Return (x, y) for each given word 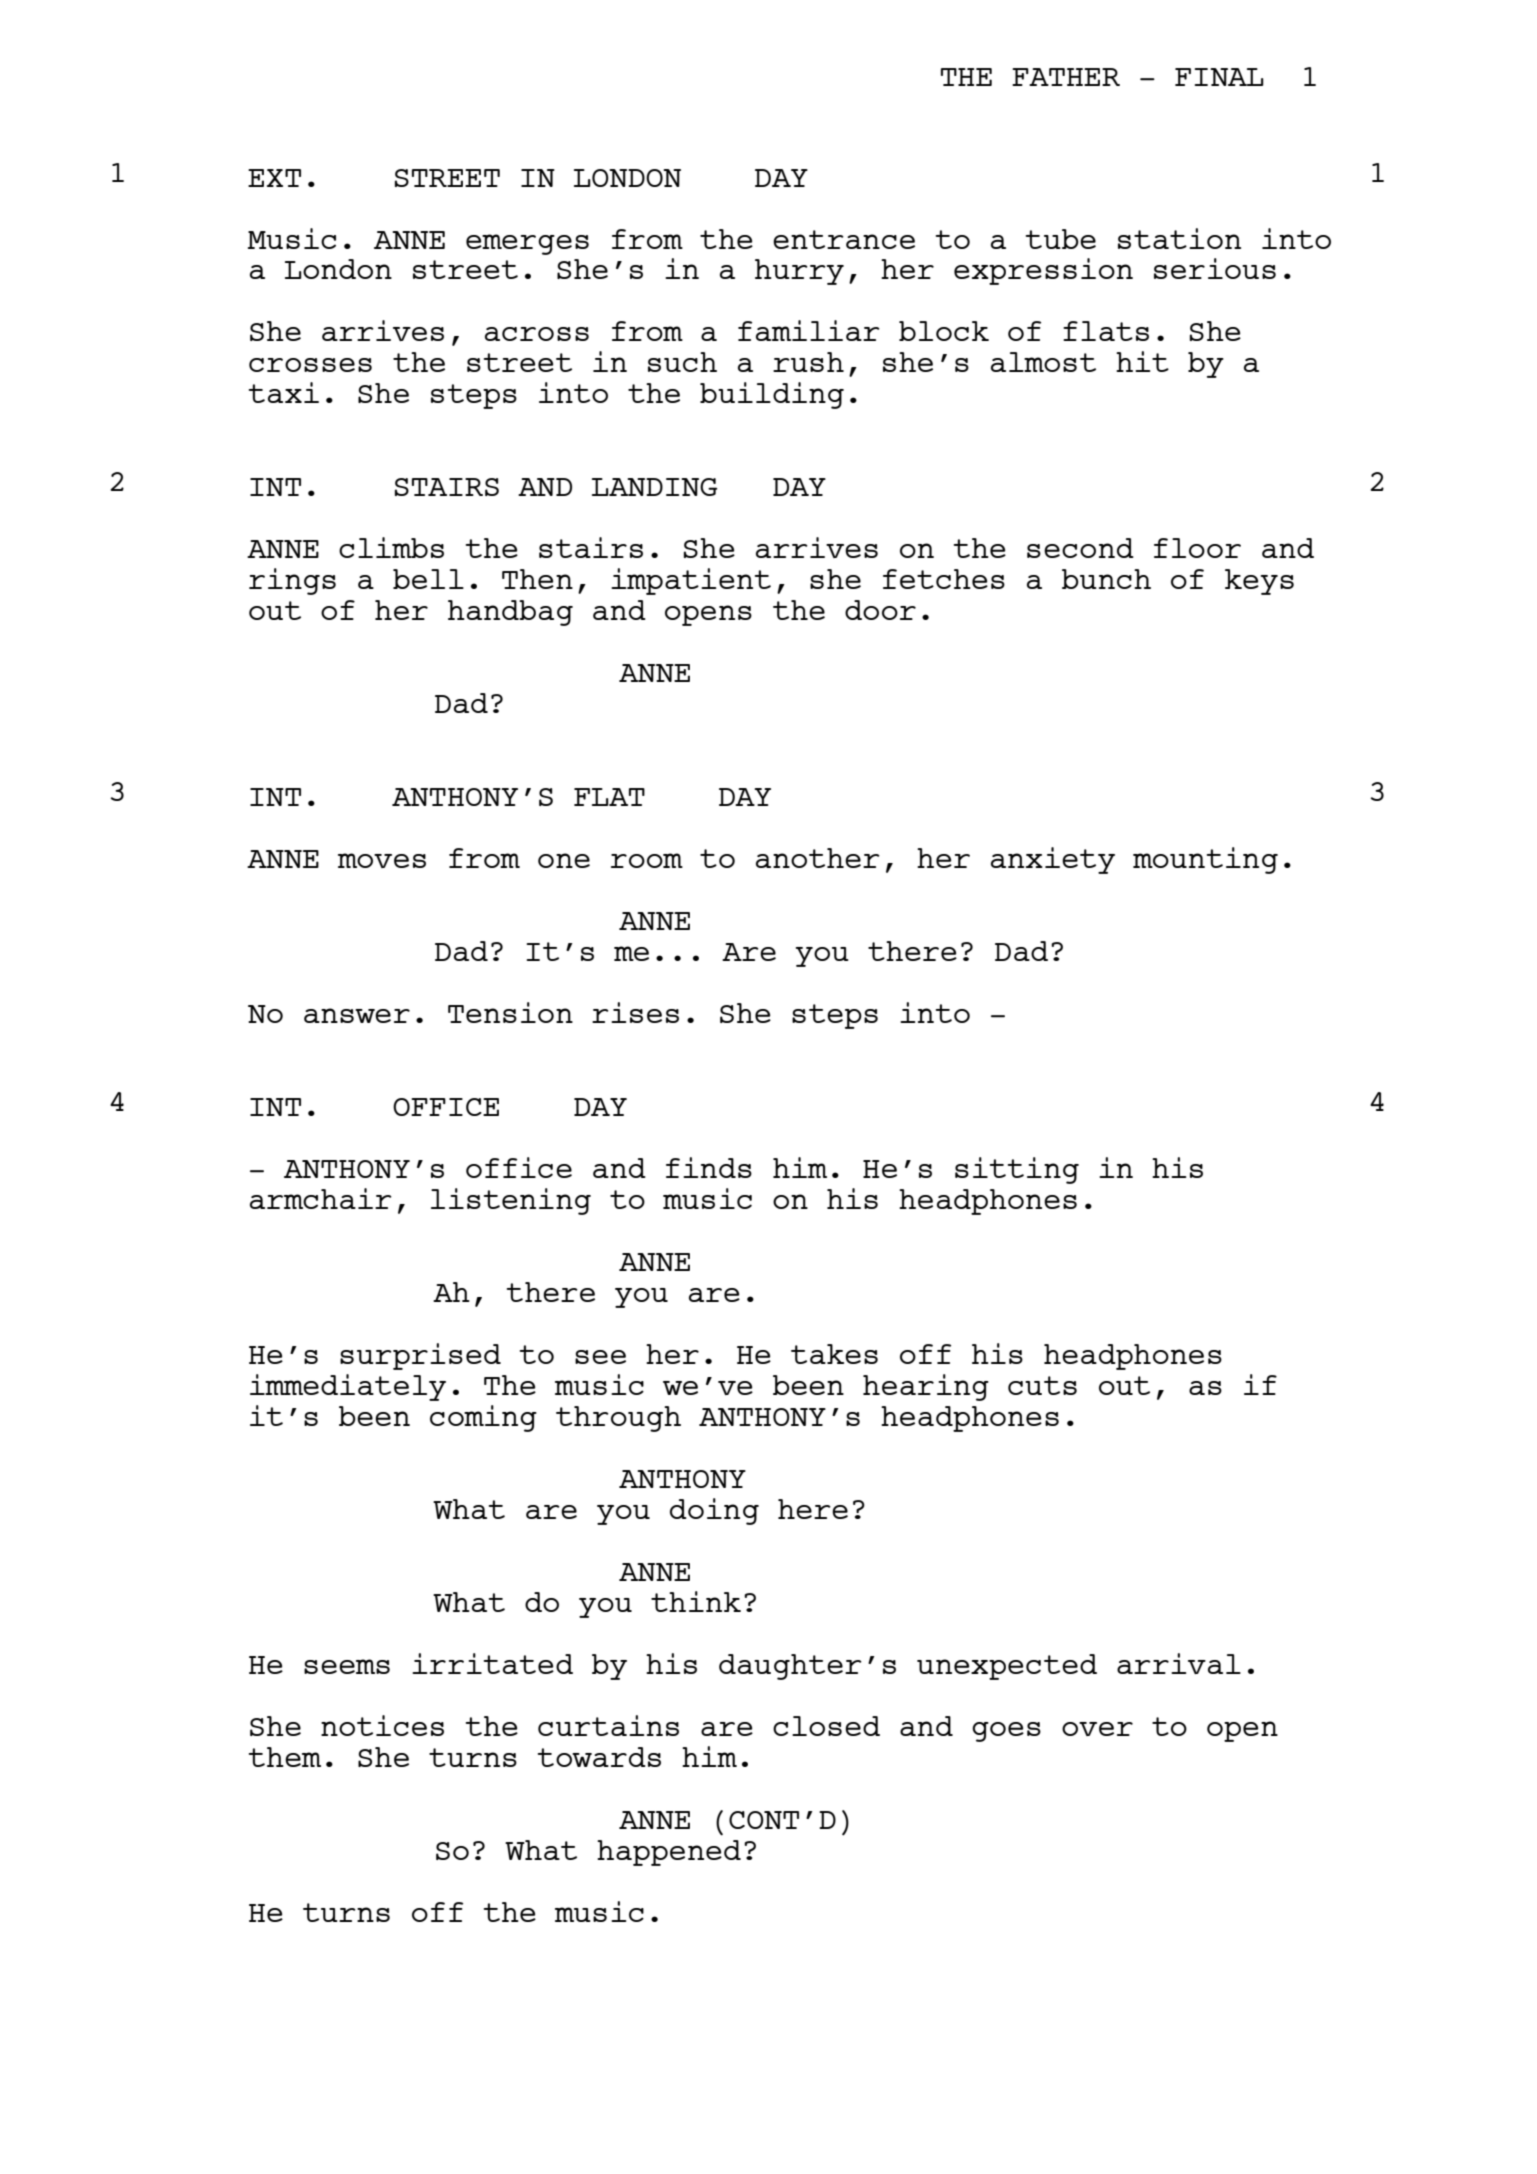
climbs (391, 547)
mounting (1205, 860)
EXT (274, 178)
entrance (844, 239)
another (818, 858)
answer (357, 1015)
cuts (1042, 1385)
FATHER (1066, 77)
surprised (420, 1356)
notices (382, 1725)
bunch (1106, 579)
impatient (691, 581)
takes (834, 1354)
